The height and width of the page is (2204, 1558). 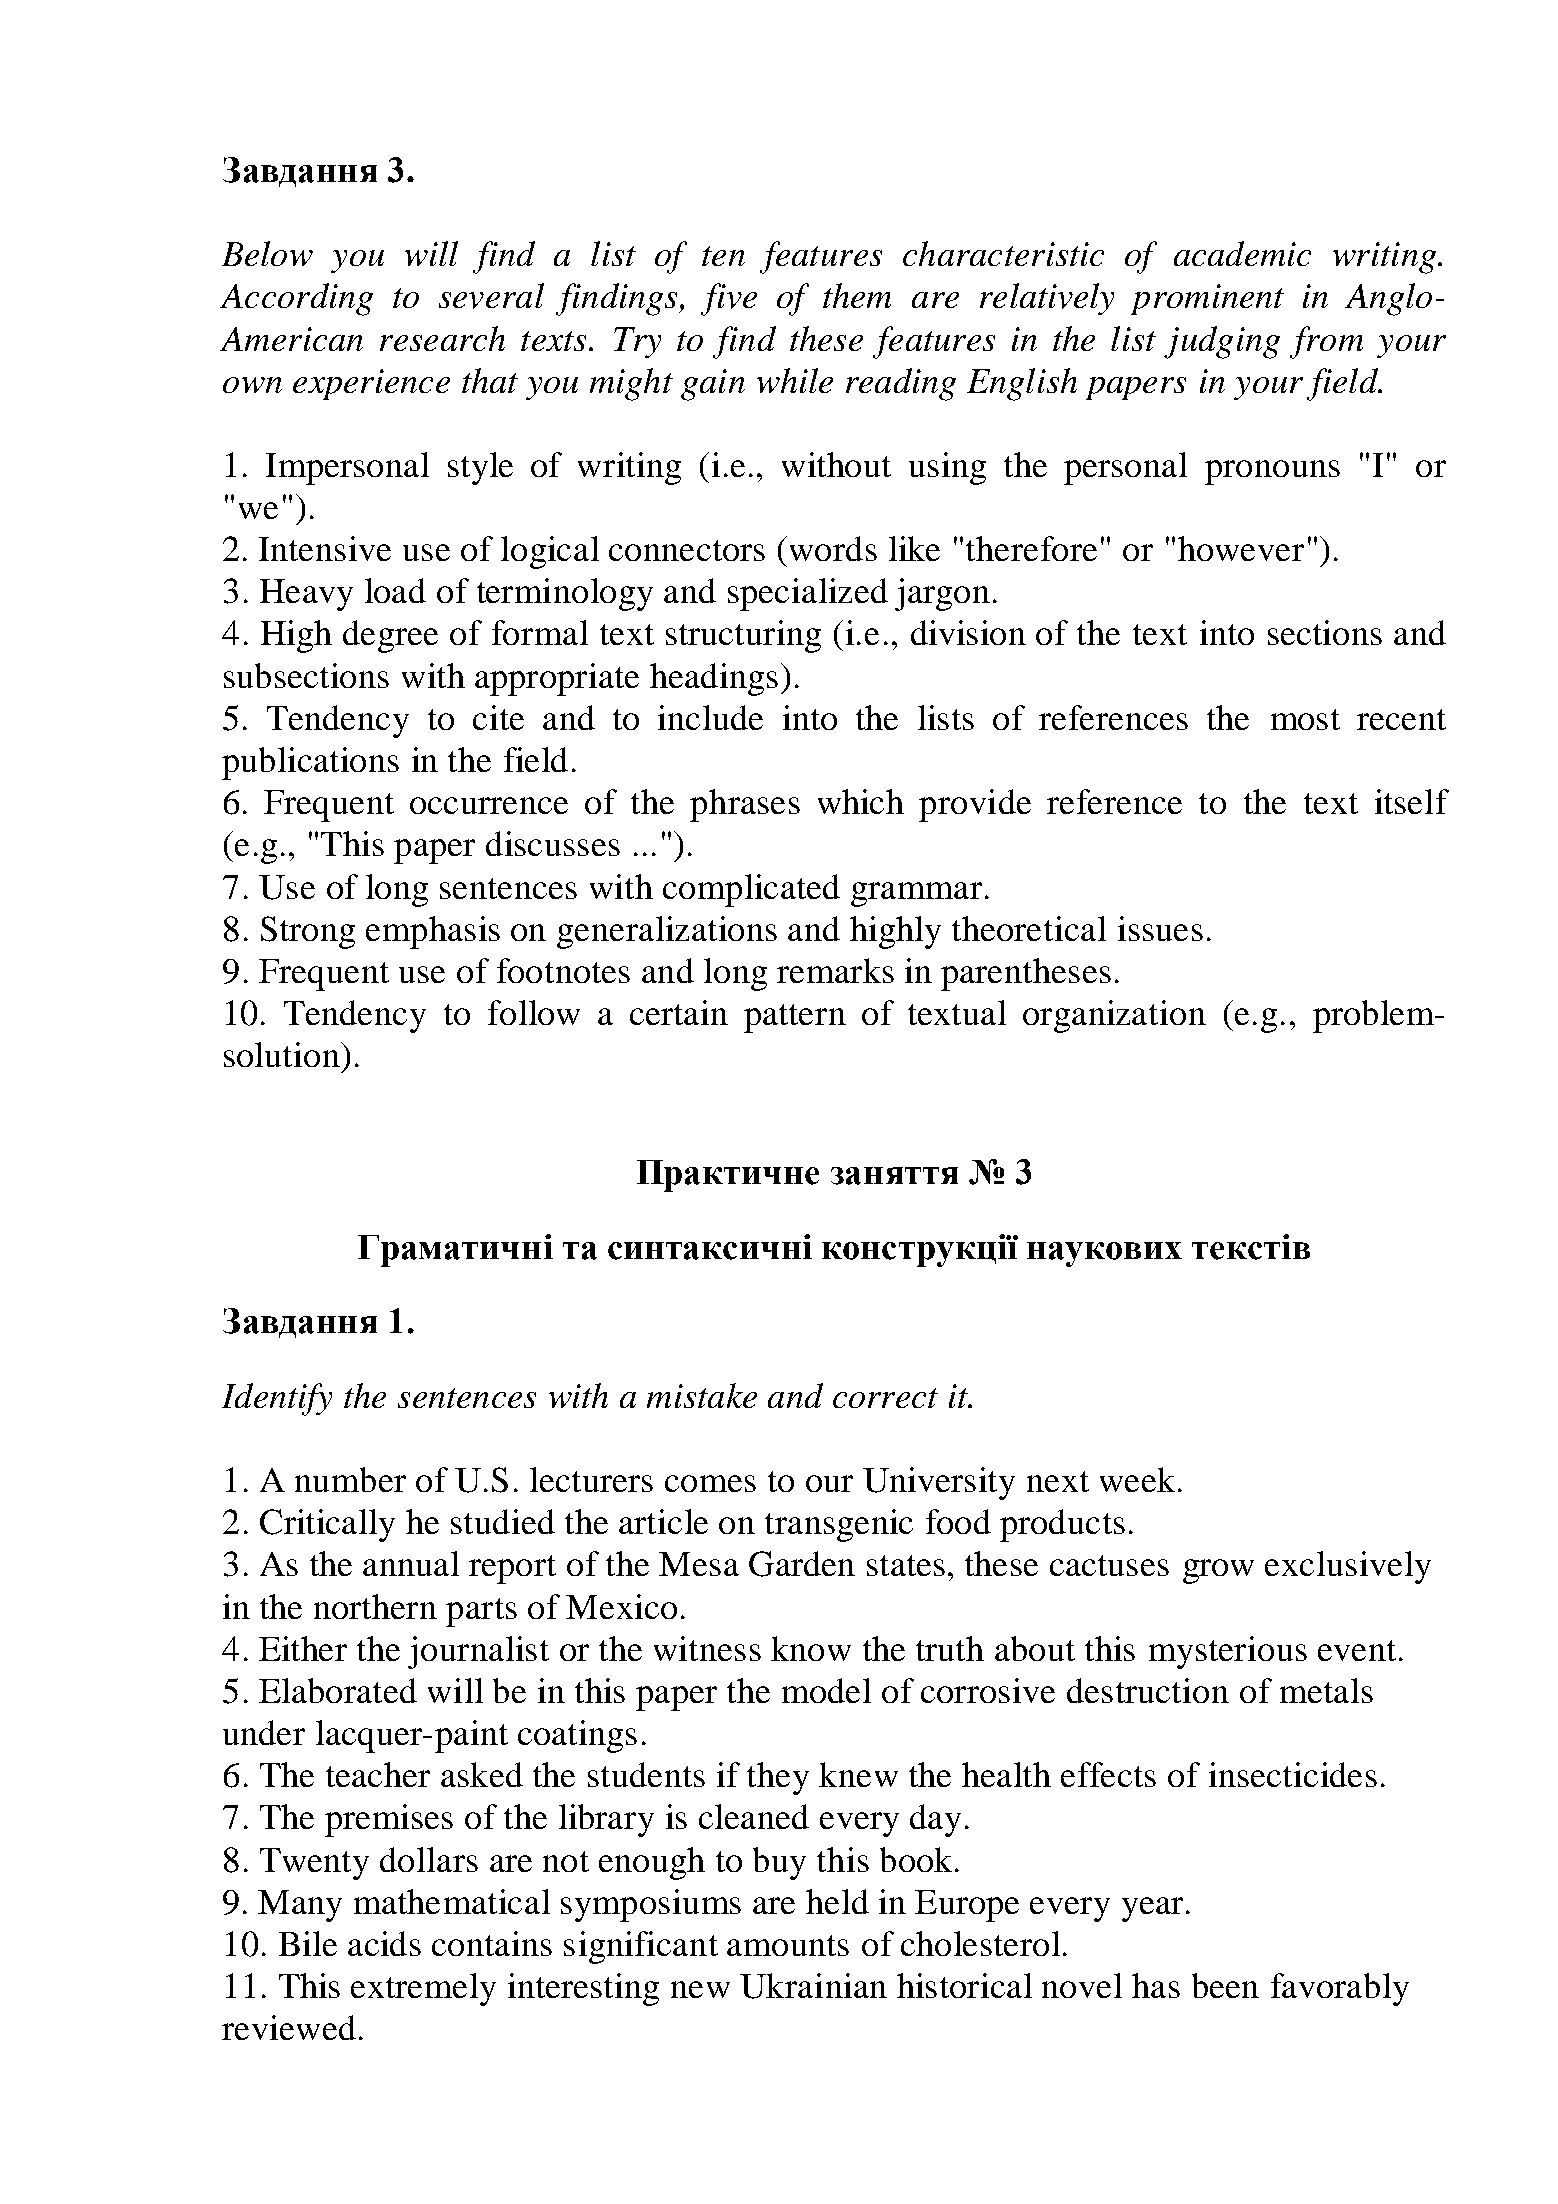 I want to click on week, so click(x=1137, y=1479).
